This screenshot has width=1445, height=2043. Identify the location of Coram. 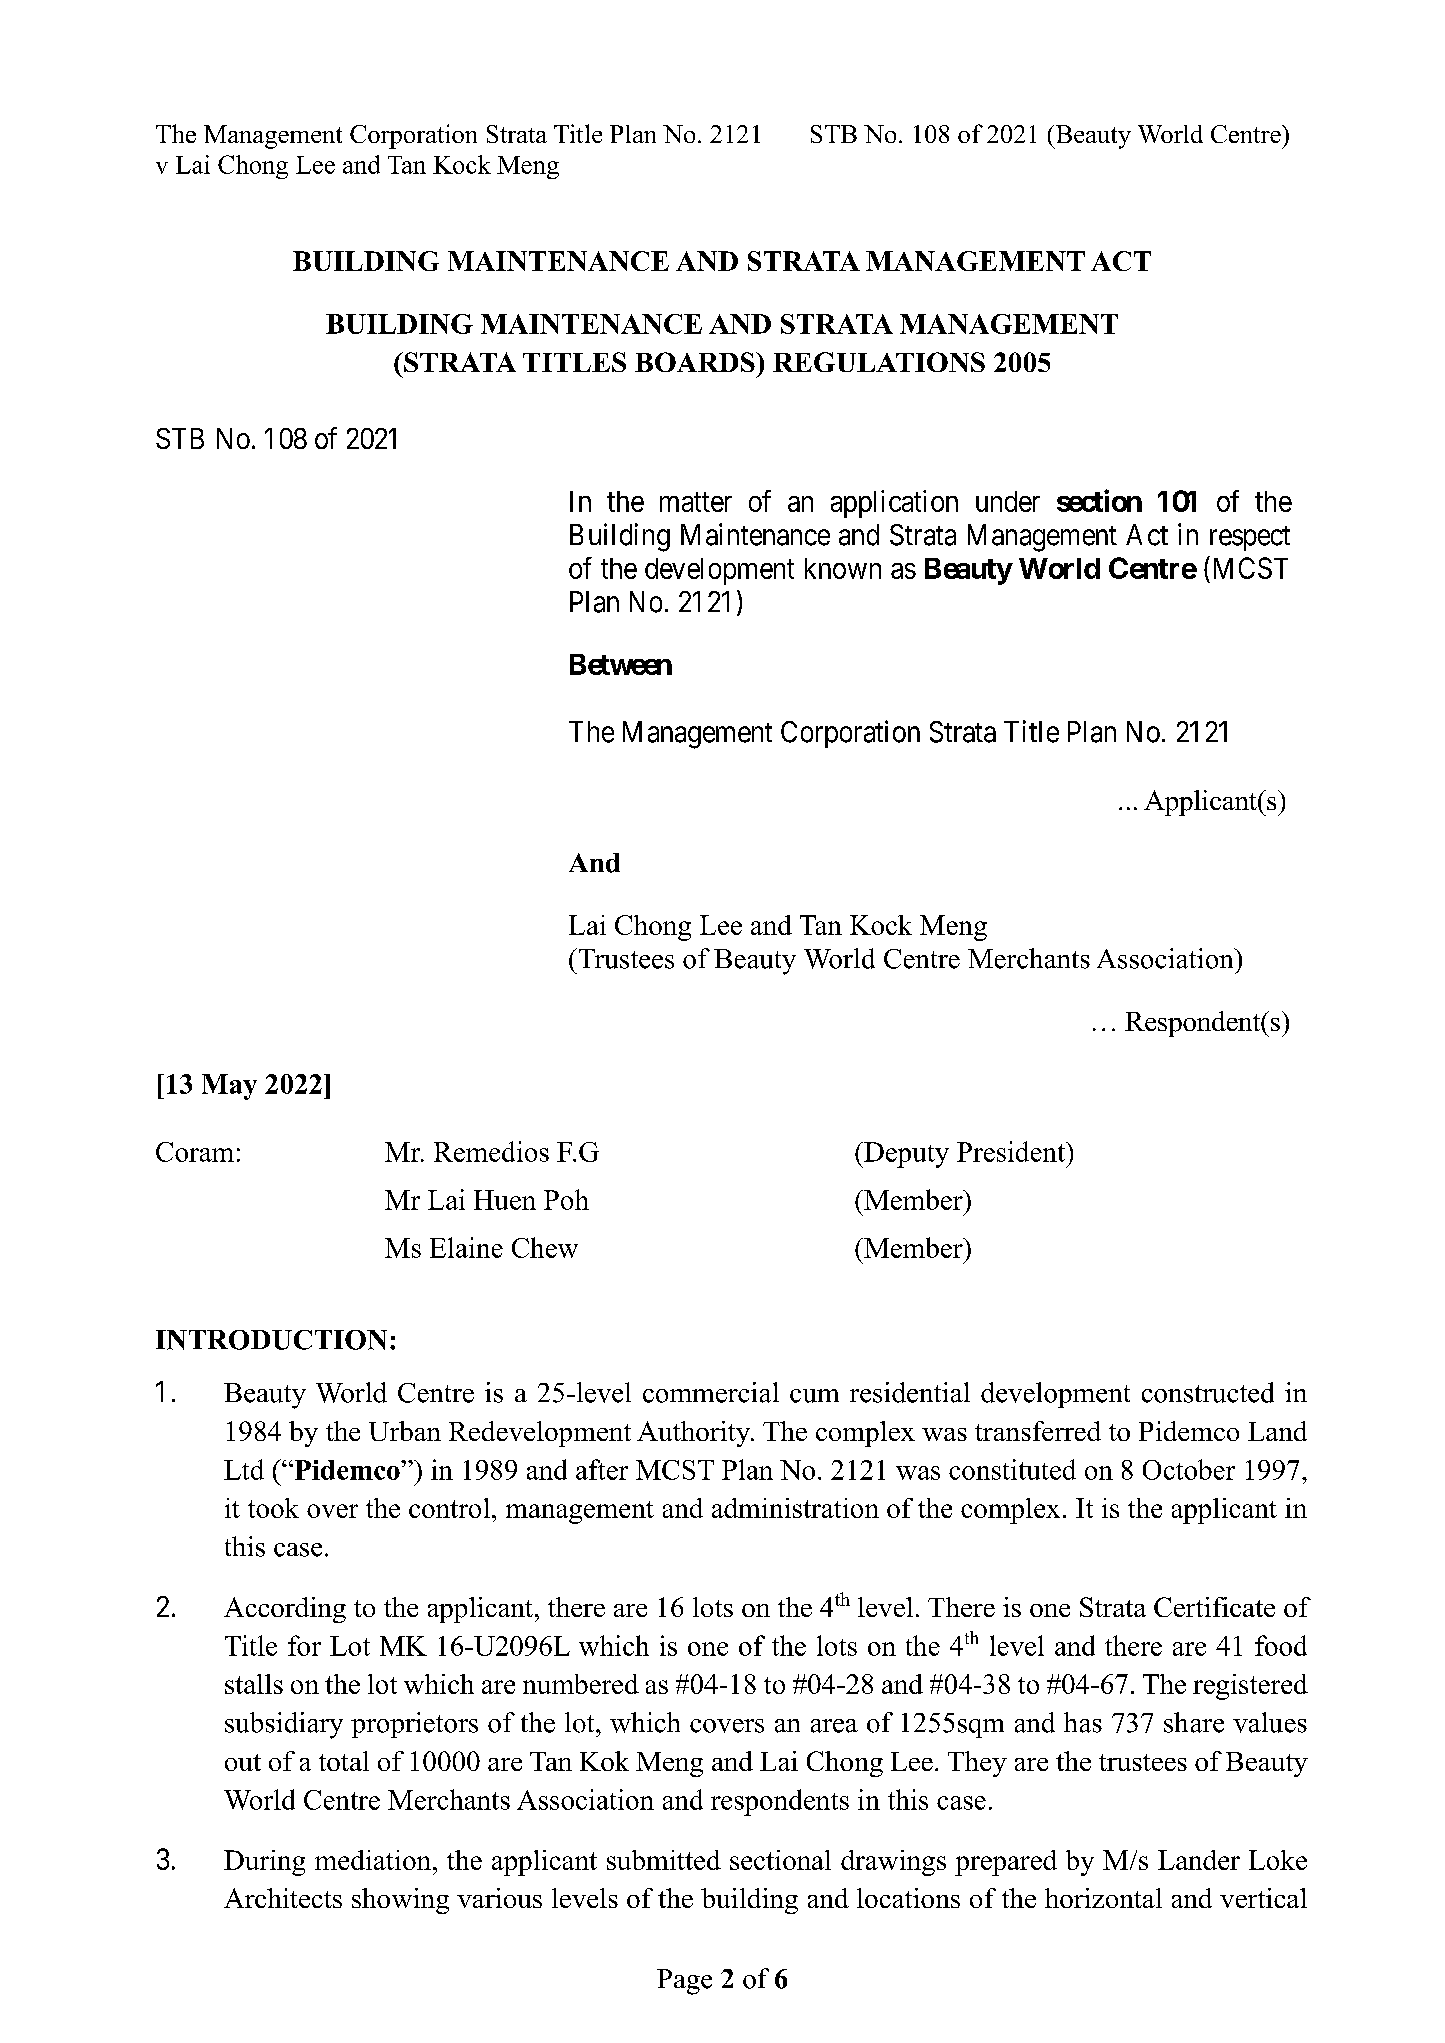
(195, 1152).
